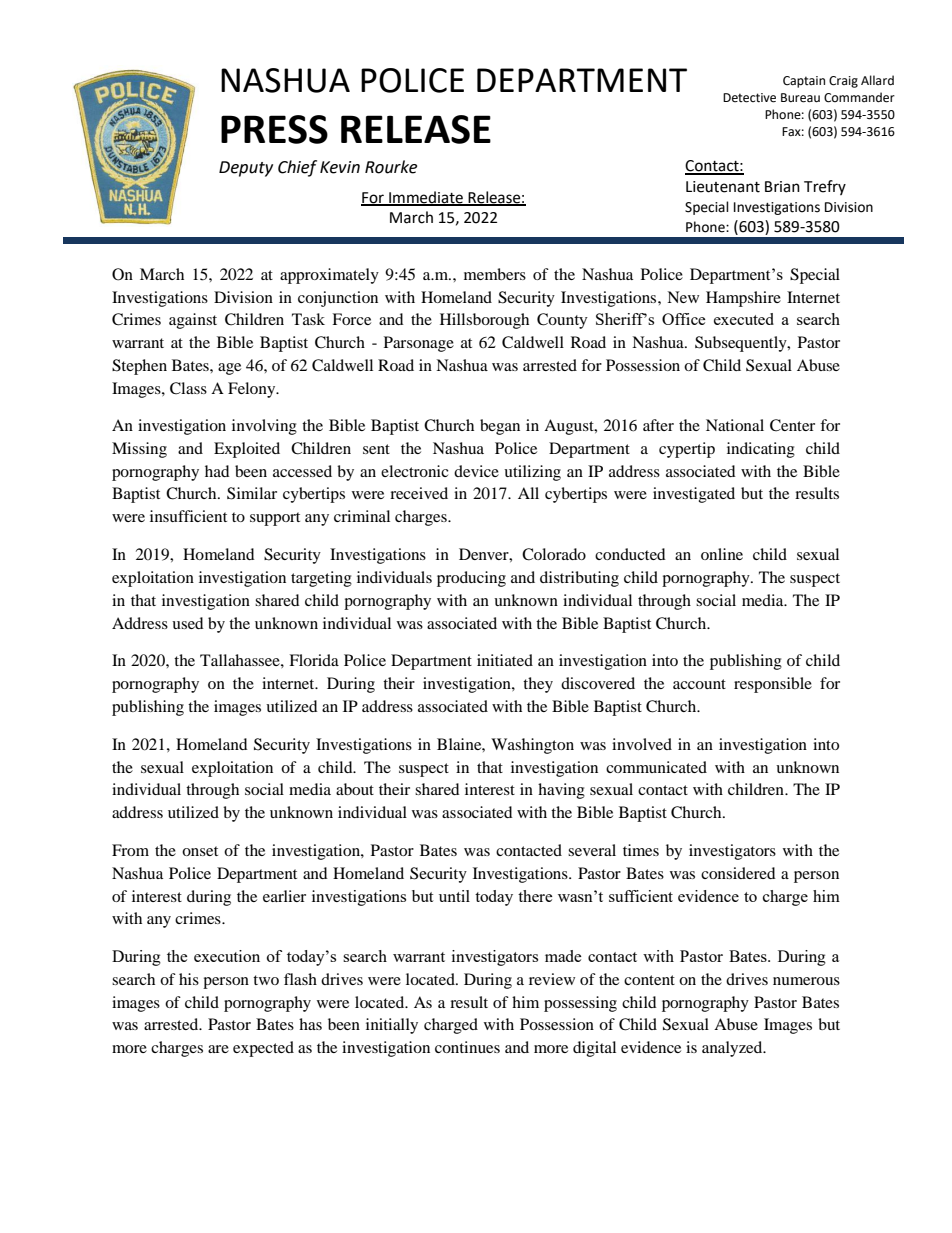 The width and height of the screenshot is (952, 1233). I want to click on onset, so click(200, 851).
